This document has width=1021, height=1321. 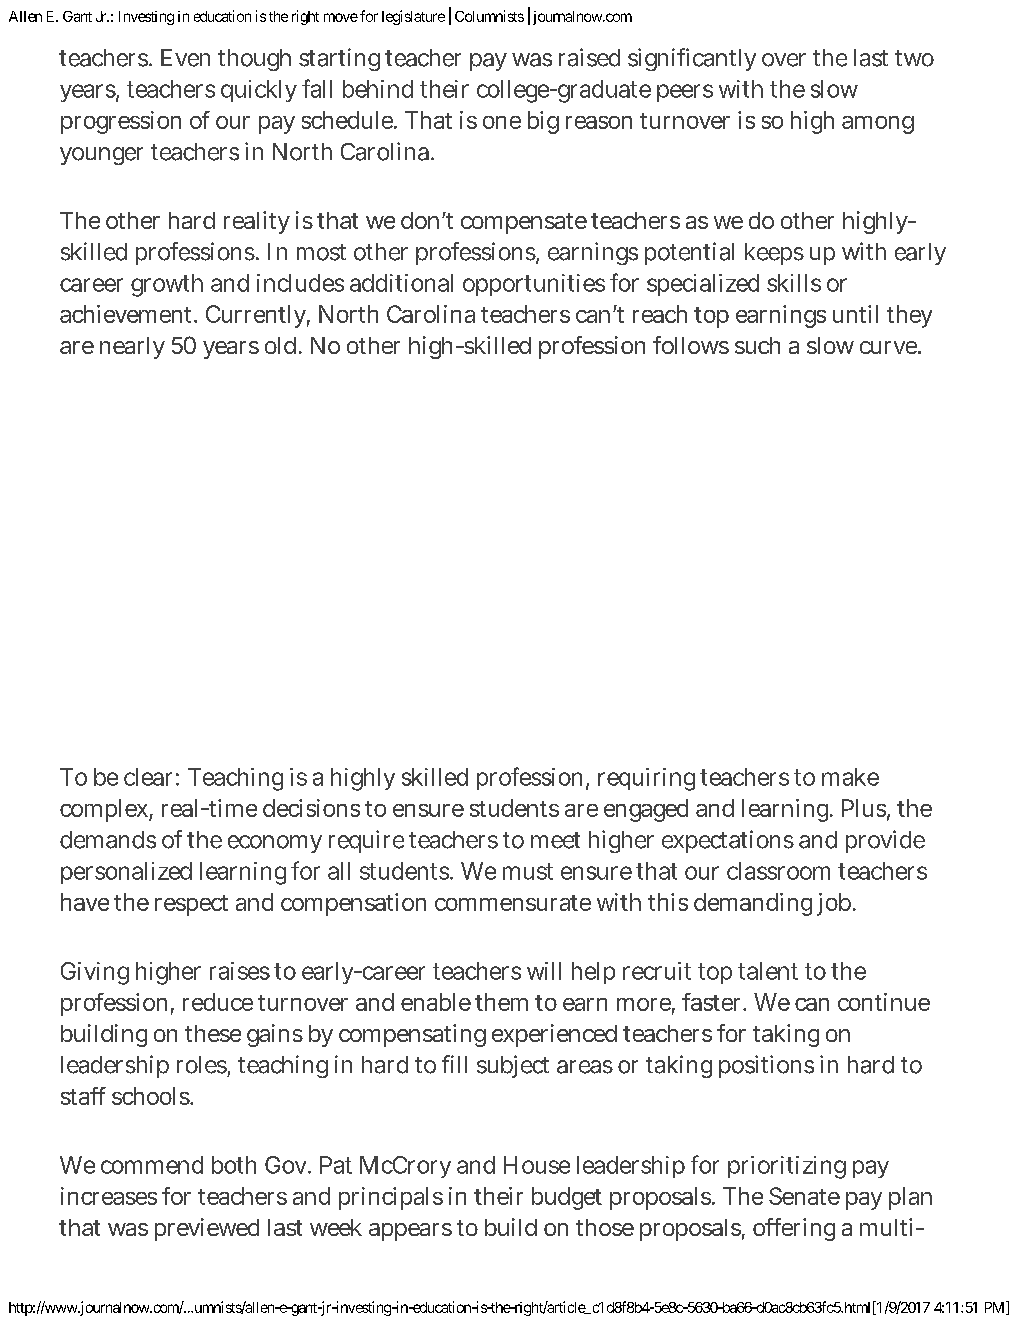 I want to click on until, so click(x=855, y=314).
